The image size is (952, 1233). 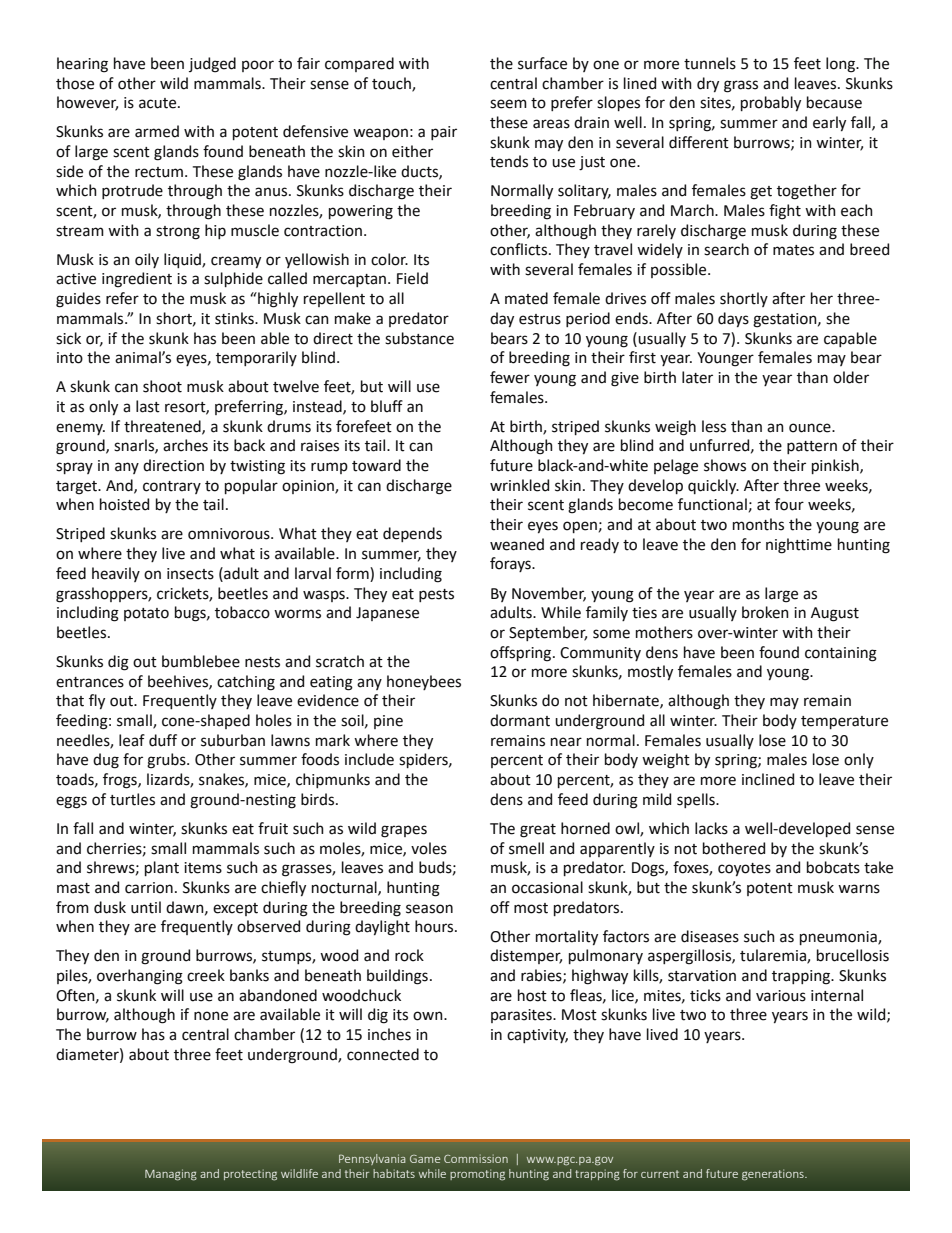 What do you see at coordinates (146, 614) in the screenshot?
I see `potato` at bounding box center [146, 614].
